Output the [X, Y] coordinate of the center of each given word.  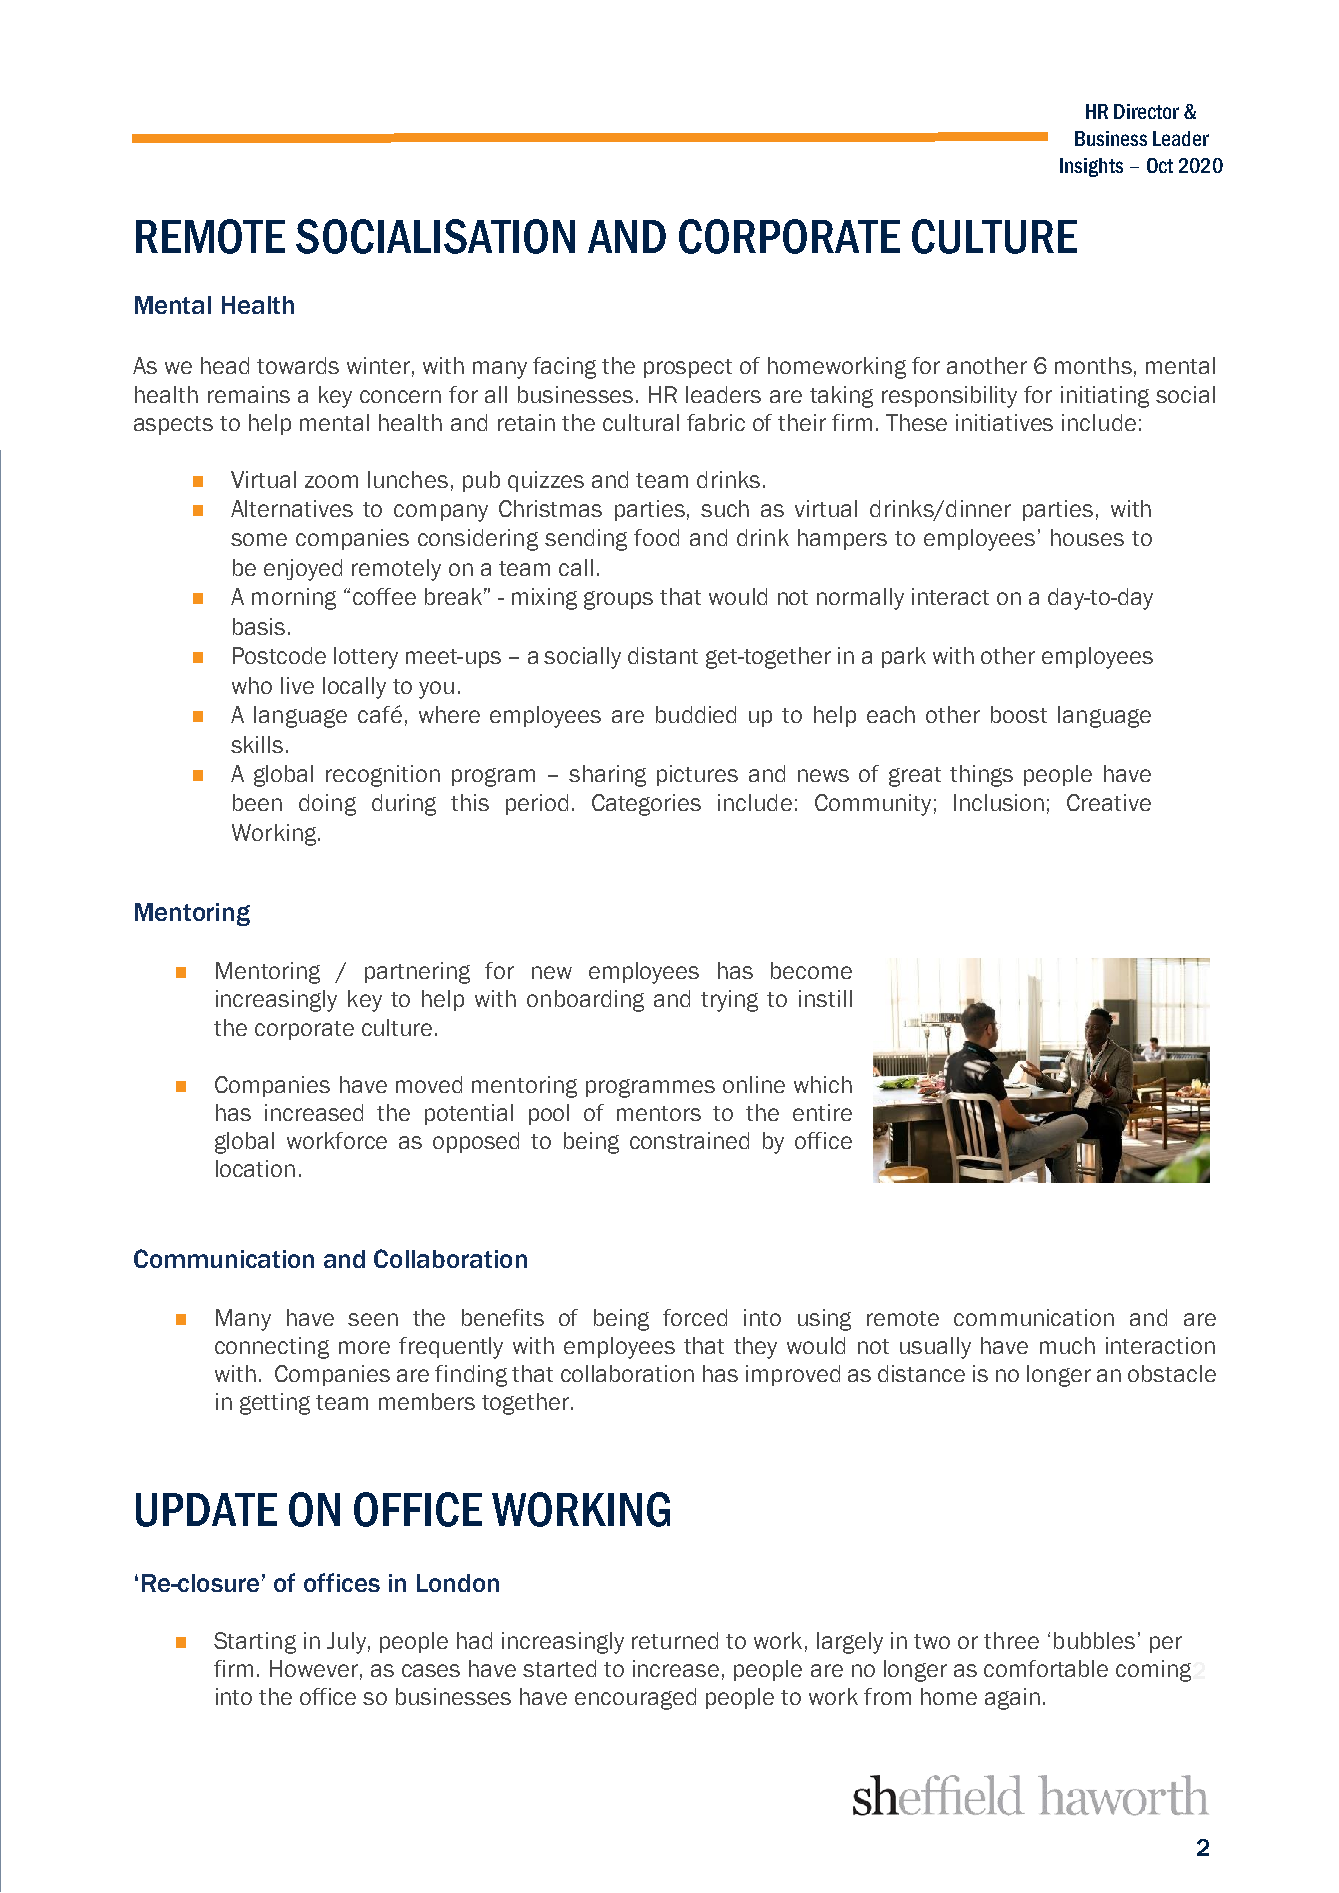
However [314, 1668]
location [255, 1168]
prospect [688, 368]
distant [663, 655]
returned [675, 1640]
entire [822, 1112]
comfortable [1046, 1668]
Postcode [279, 655]
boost [1019, 714]
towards [298, 365]
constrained [689, 1140]
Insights [1091, 167]
